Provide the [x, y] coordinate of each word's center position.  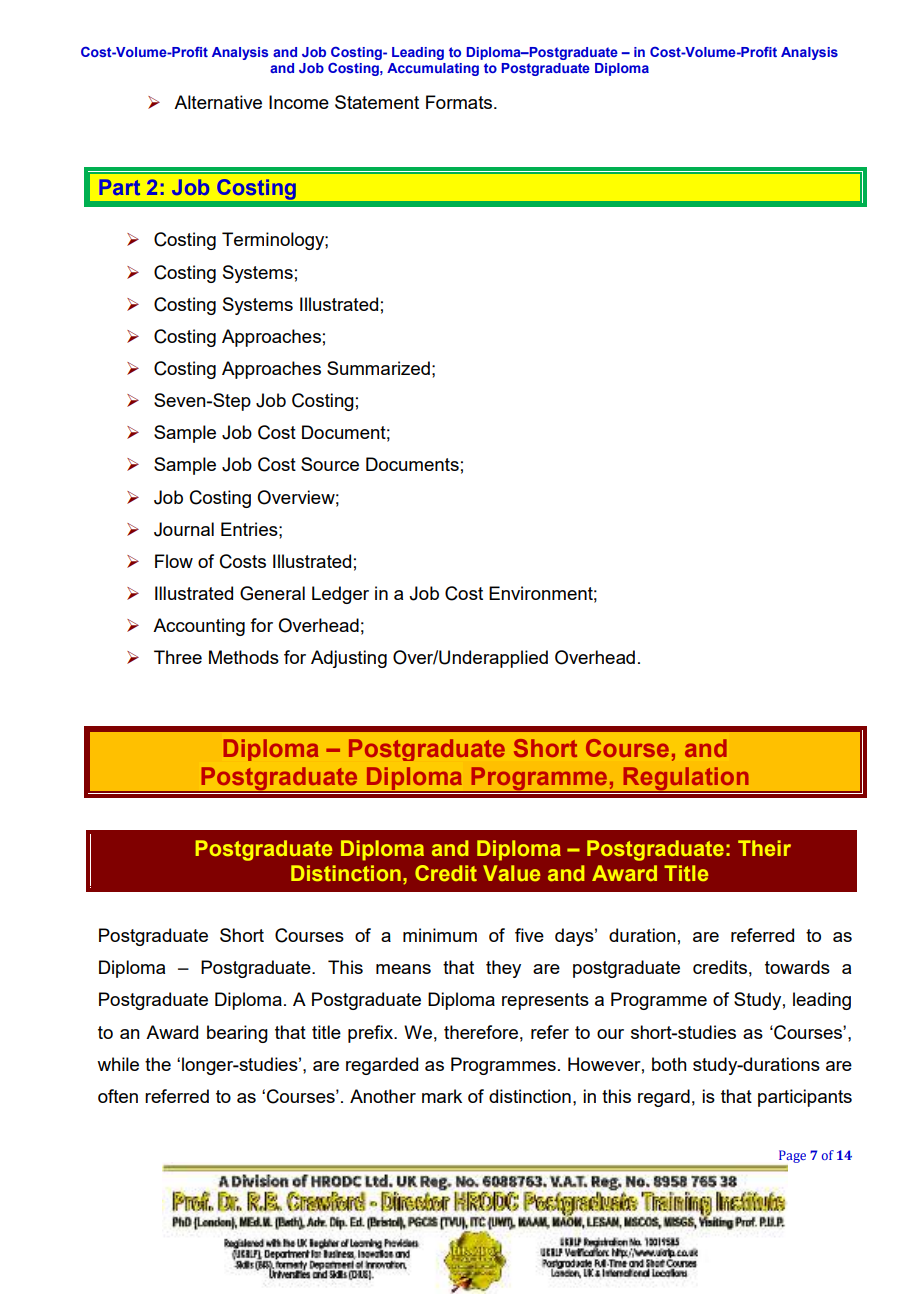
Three [178, 657]
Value [511, 873]
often [118, 1096]
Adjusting [349, 659]
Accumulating [433, 69]
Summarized [378, 368]
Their [764, 848]
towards [797, 967]
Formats [460, 102]
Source [330, 464]
